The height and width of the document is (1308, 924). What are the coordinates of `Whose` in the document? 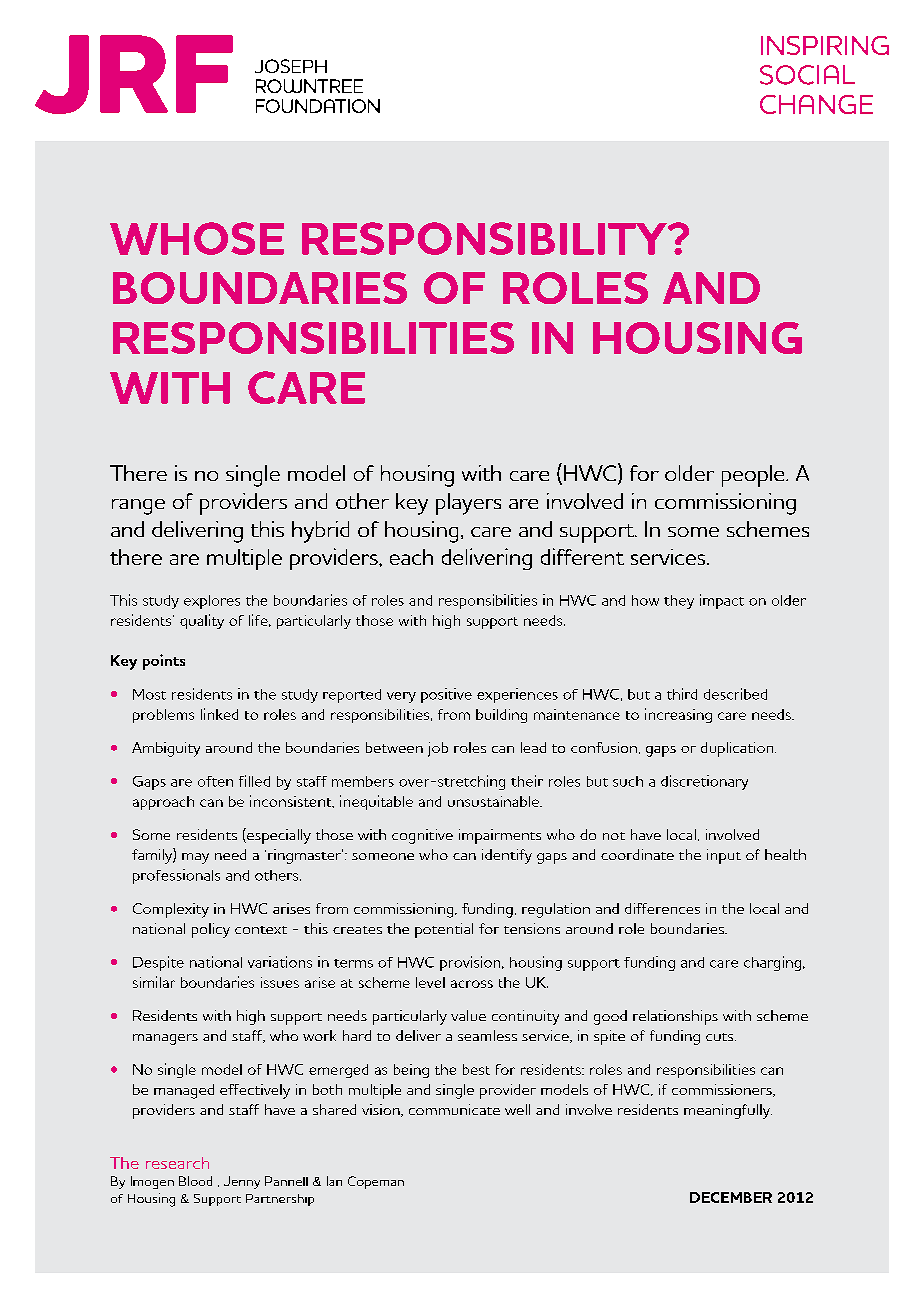 It's located at (197, 238).
